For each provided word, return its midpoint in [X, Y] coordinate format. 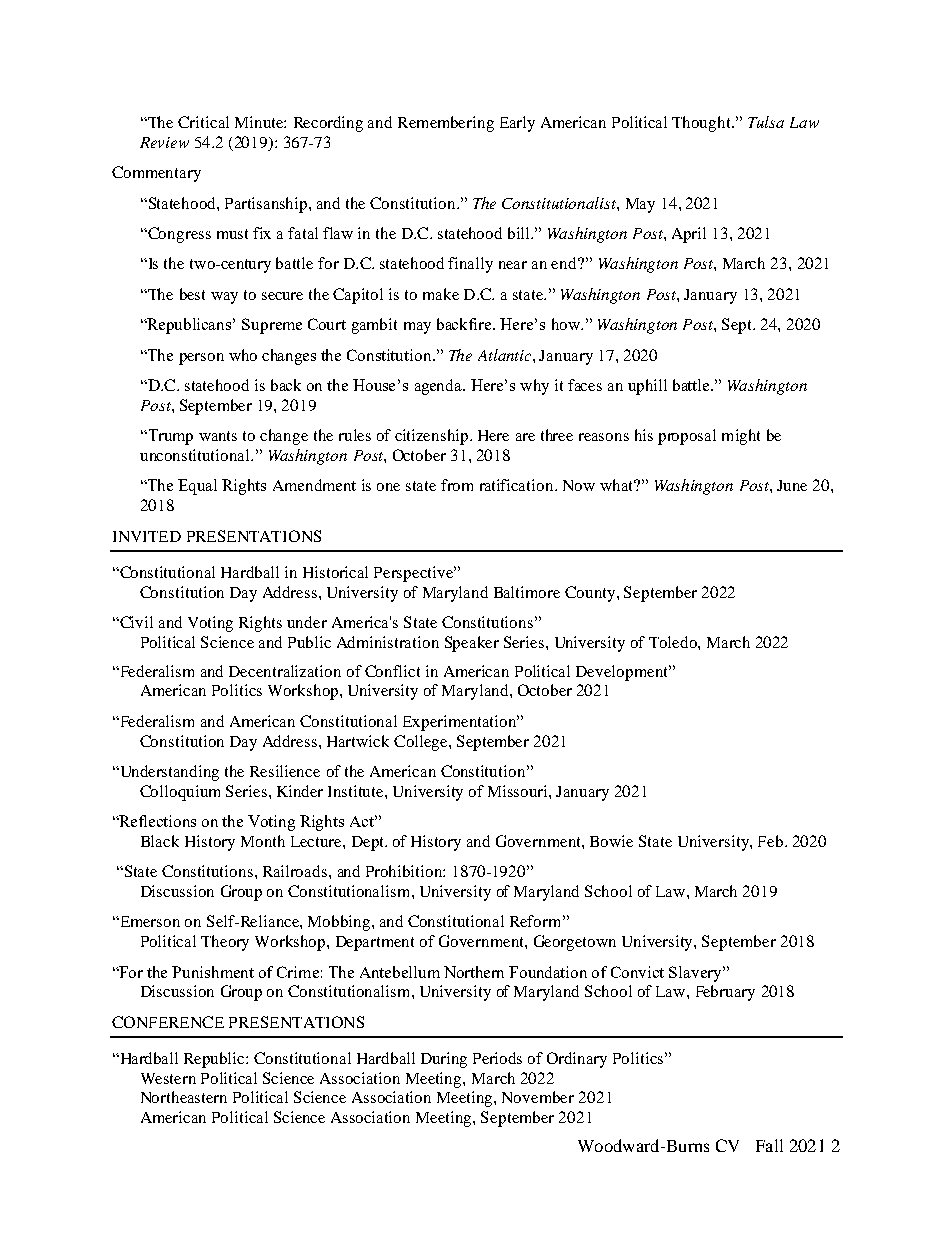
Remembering [446, 124]
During [444, 1060]
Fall [769, 1145]
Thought [702, 124]
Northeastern [184, 1097]
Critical [203, 122]
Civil [135, 622]
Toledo [674, 642]
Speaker [472, 644]
